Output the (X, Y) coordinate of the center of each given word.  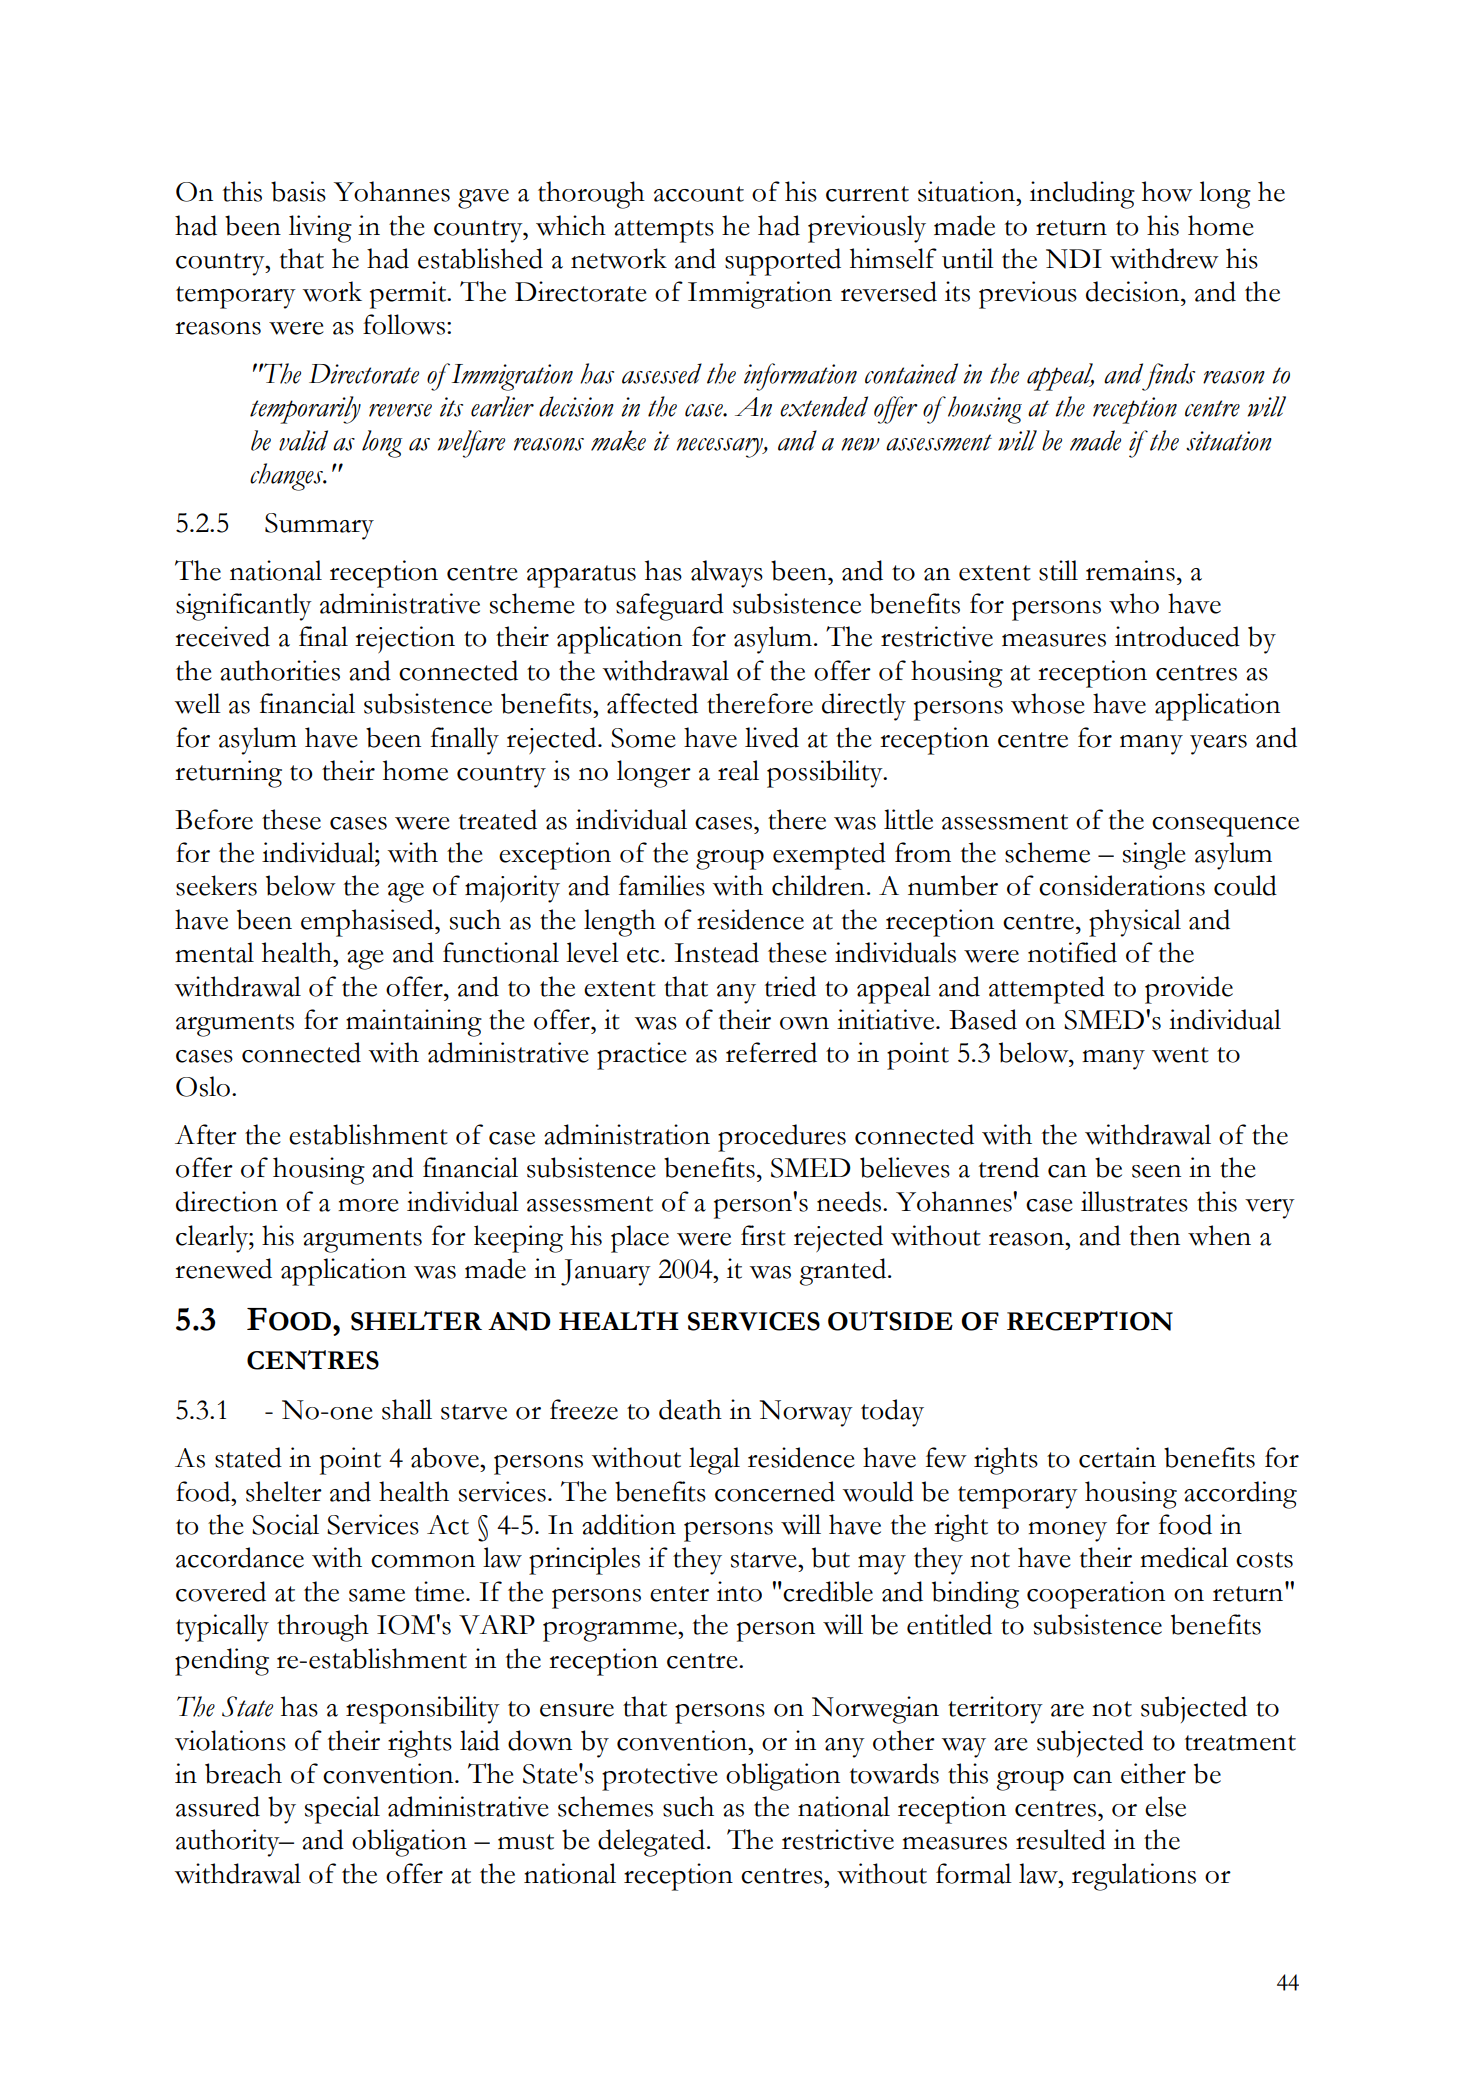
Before (214, 819)
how (1167, 191)
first (763, 1235)
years (1218, 745)
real (738, 770)
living (320, 229)
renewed (223, 1268)
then (1155, 1235)
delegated (653, 1843)
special (342, 1810)
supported (783, 262)
